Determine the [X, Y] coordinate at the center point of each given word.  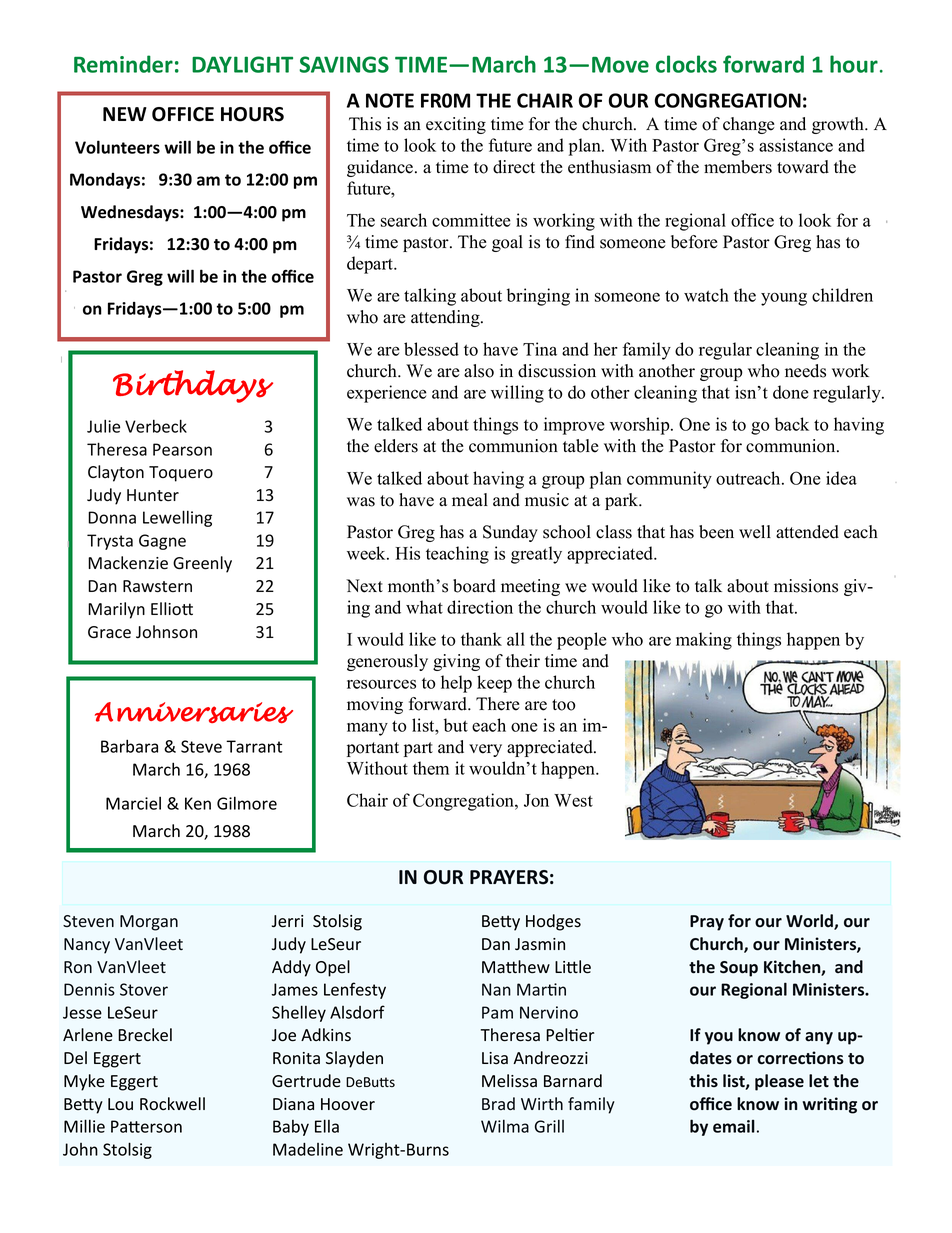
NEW [125, 114]
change [749, 125]
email [734, 1126]
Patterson [146, 1126]
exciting [456, 125]
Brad [498, 1103]
